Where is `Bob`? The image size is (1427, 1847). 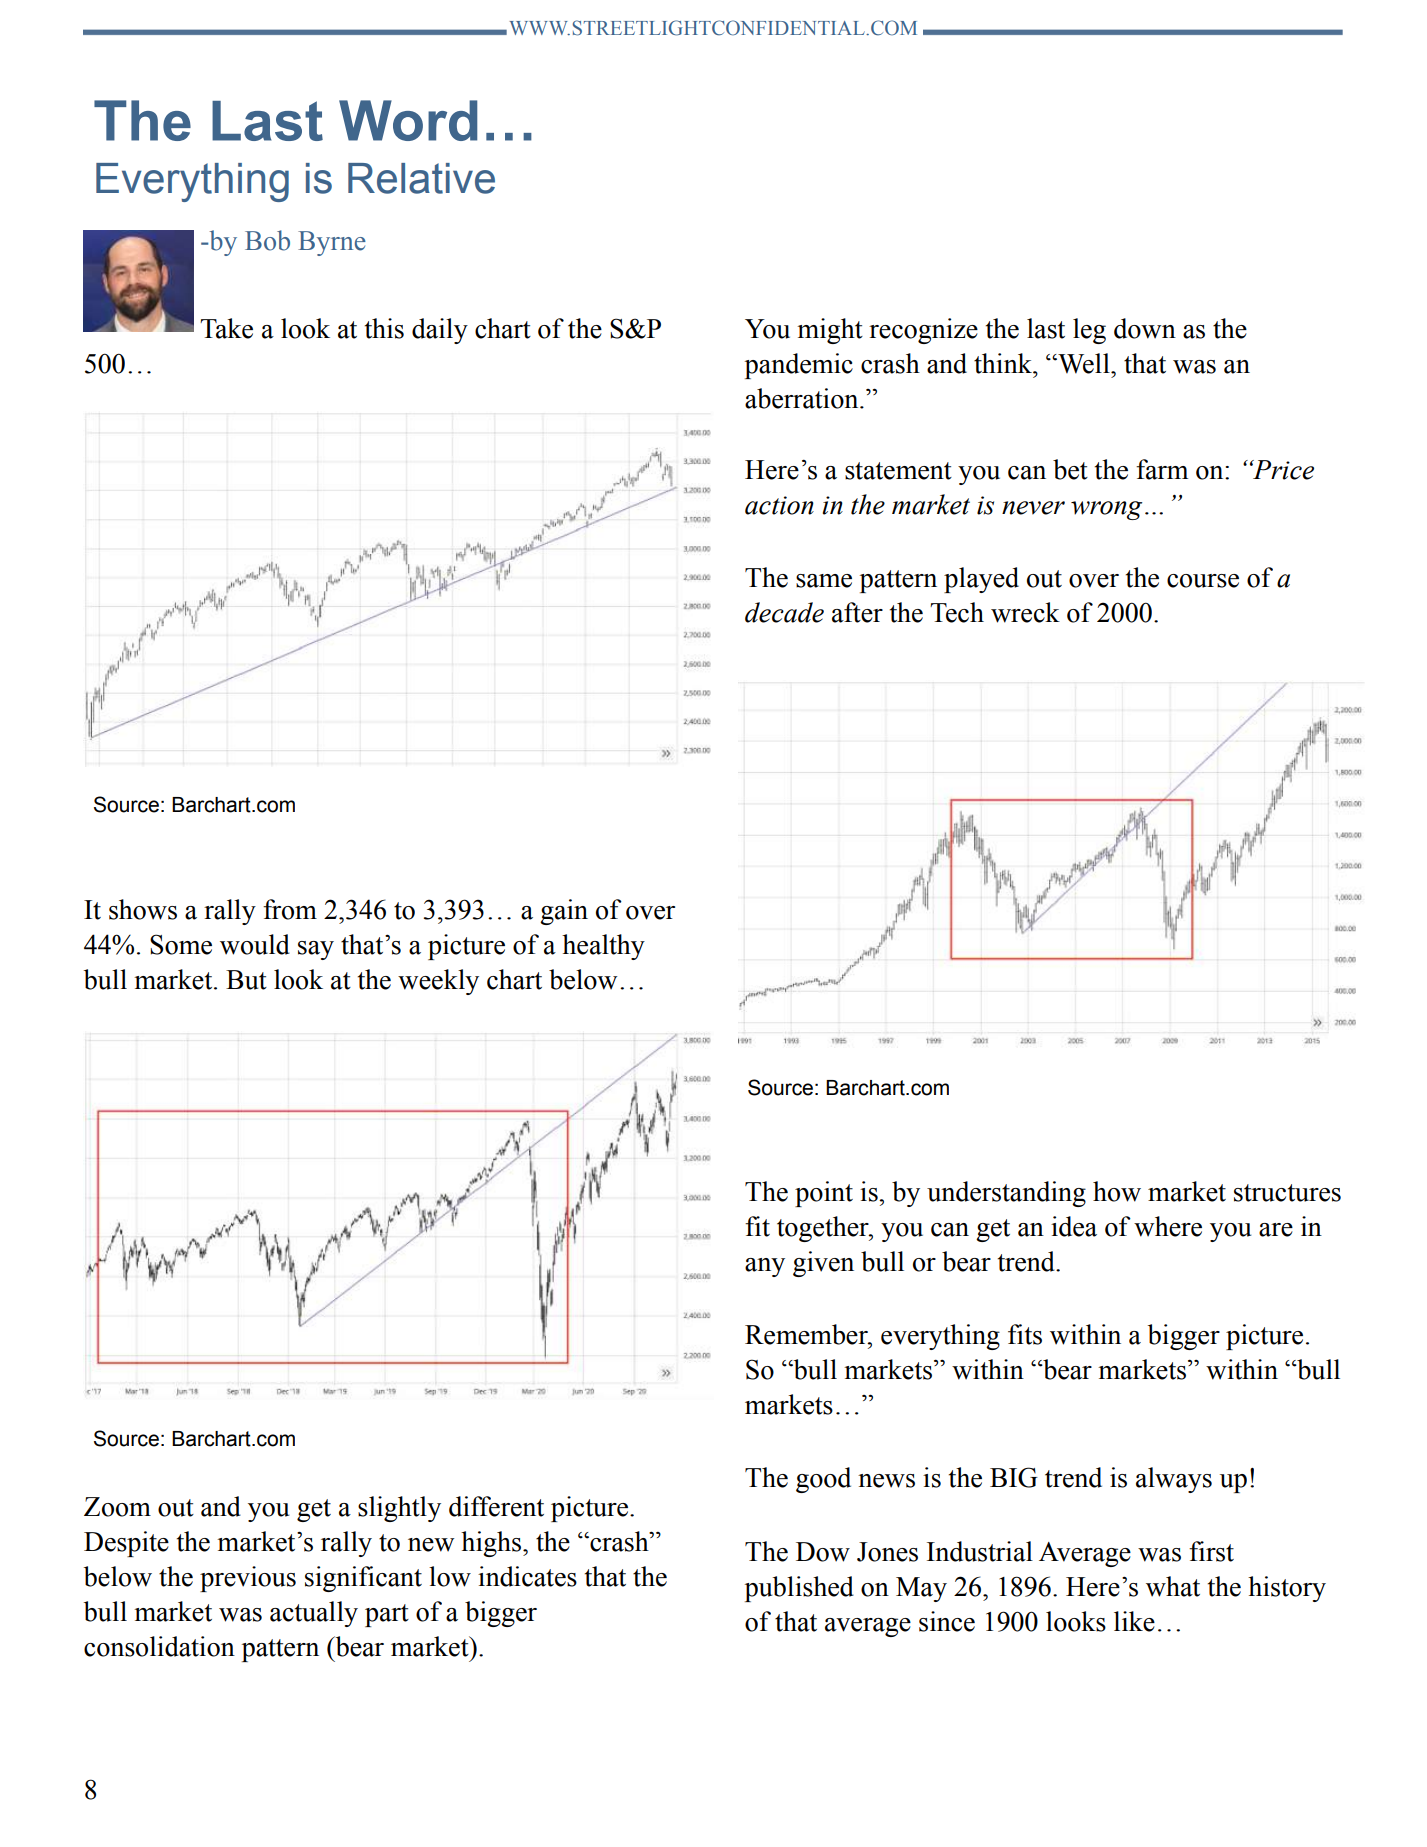
Bob is located at coordinates (267, 240).
